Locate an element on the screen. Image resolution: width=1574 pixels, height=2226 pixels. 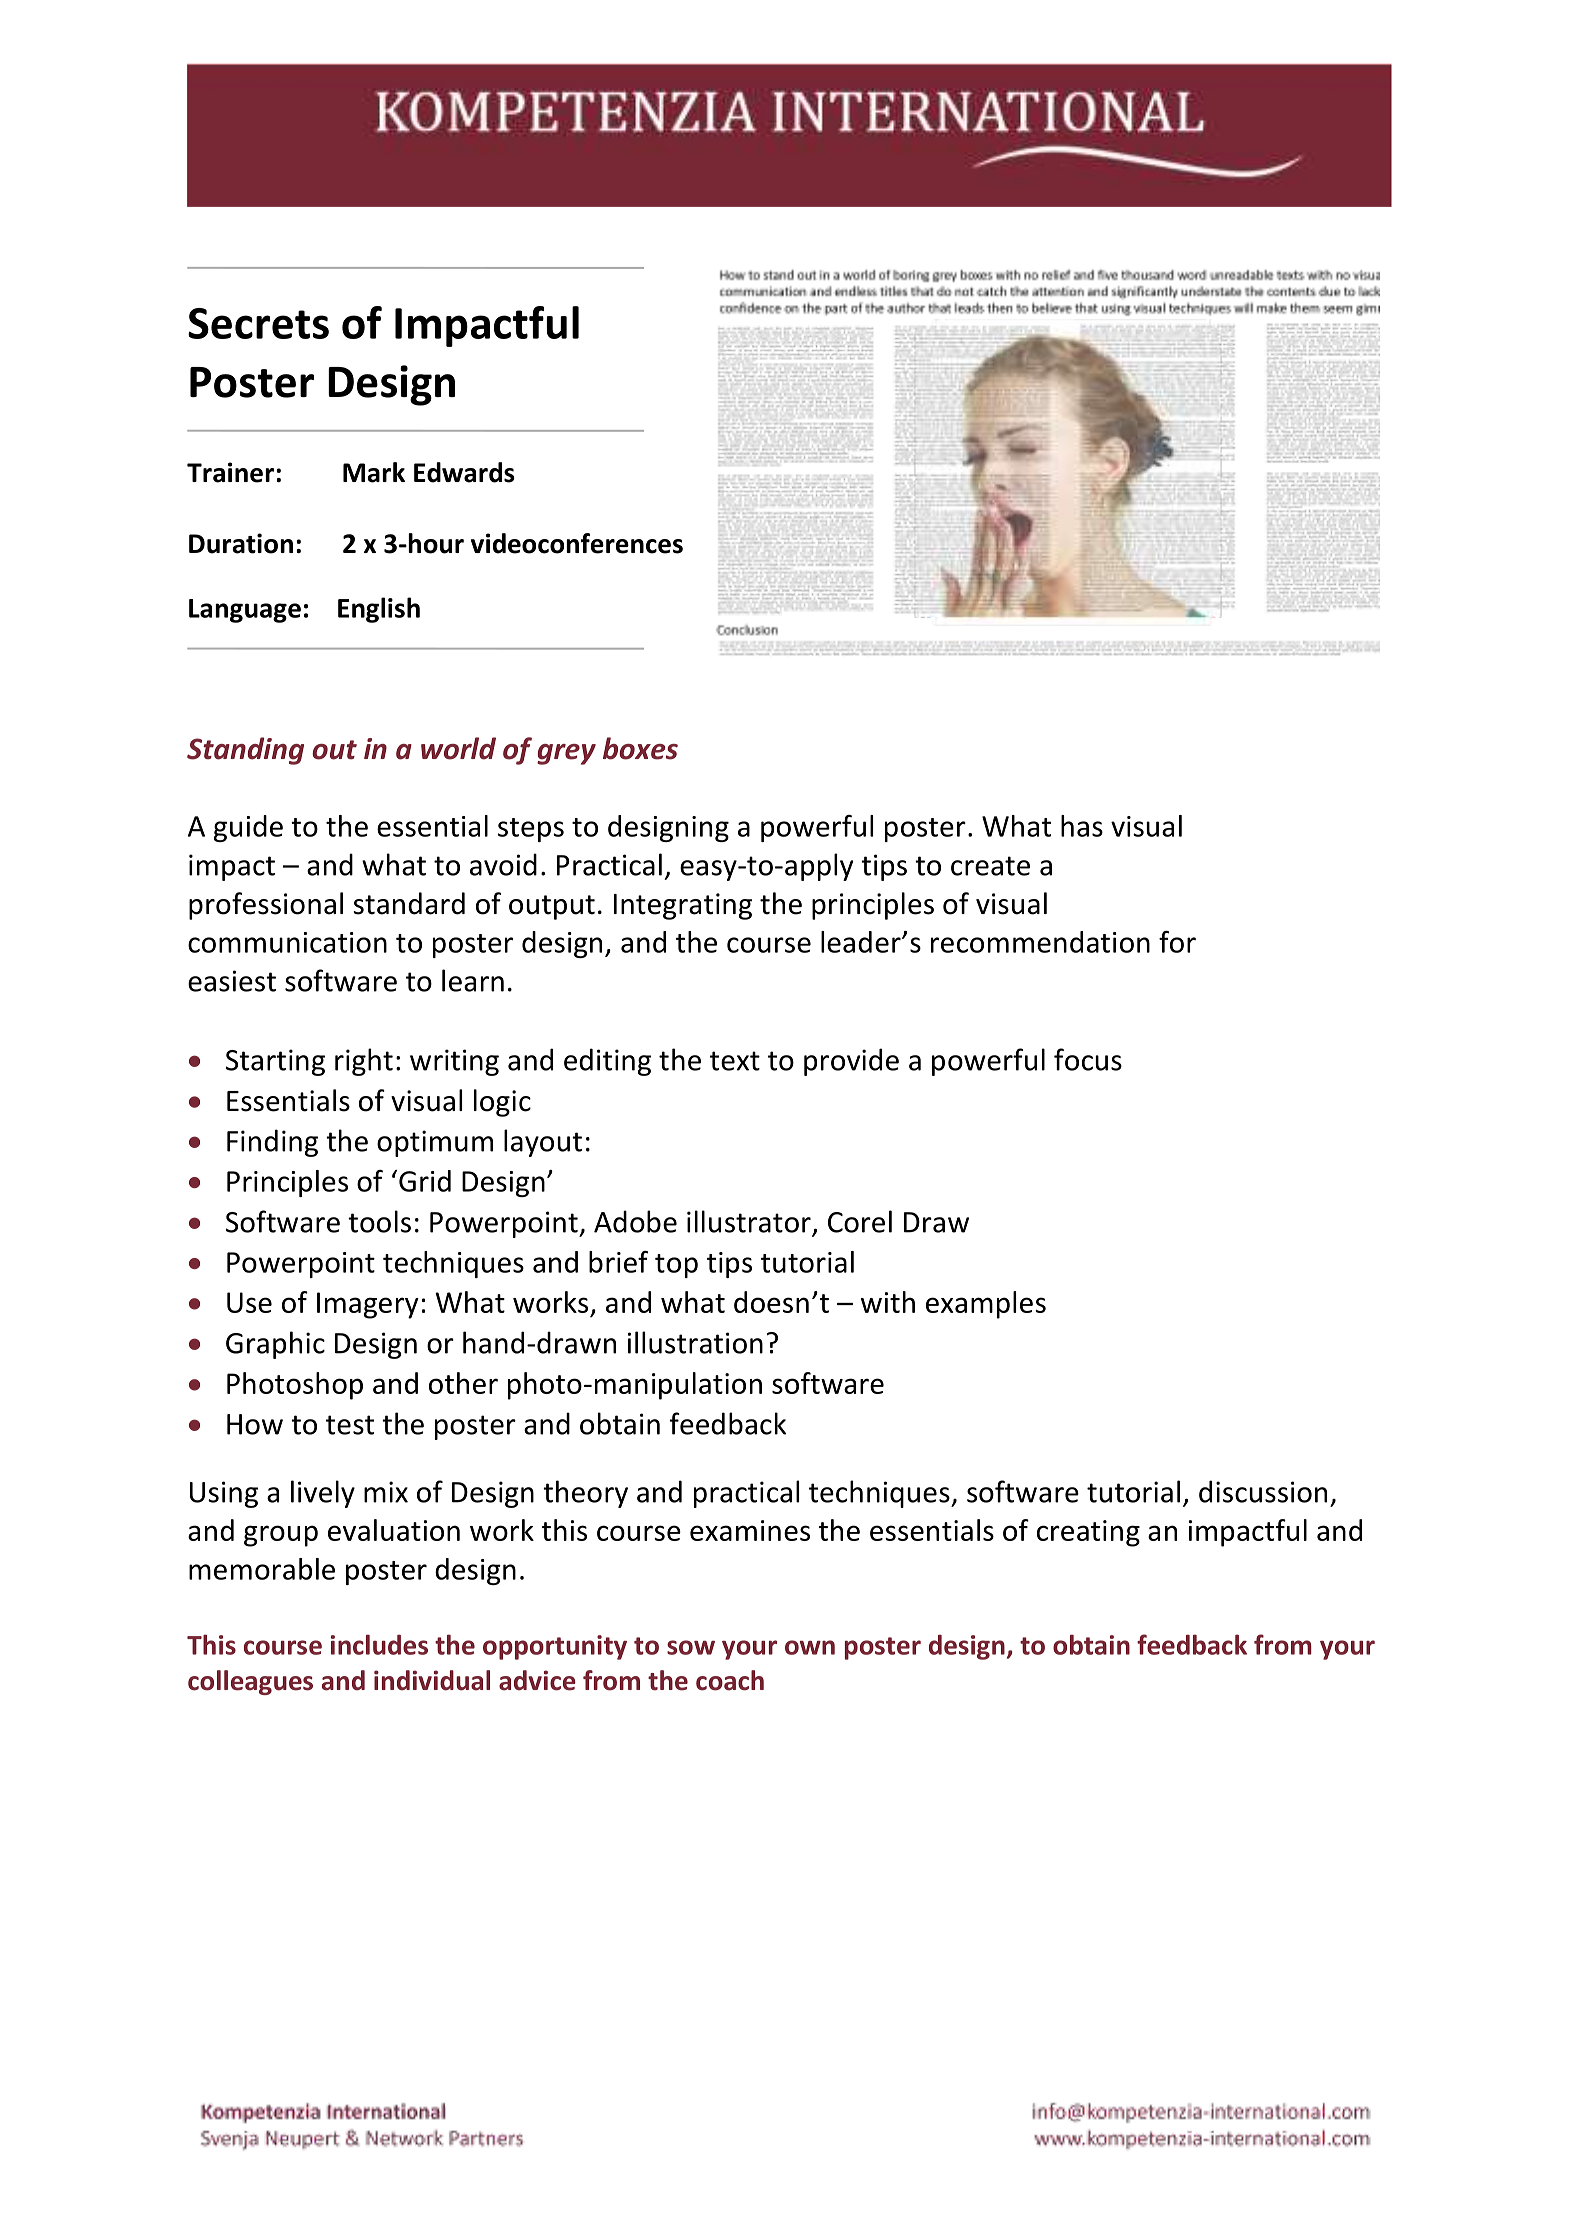
guide is located at coordinates (248, 828).
